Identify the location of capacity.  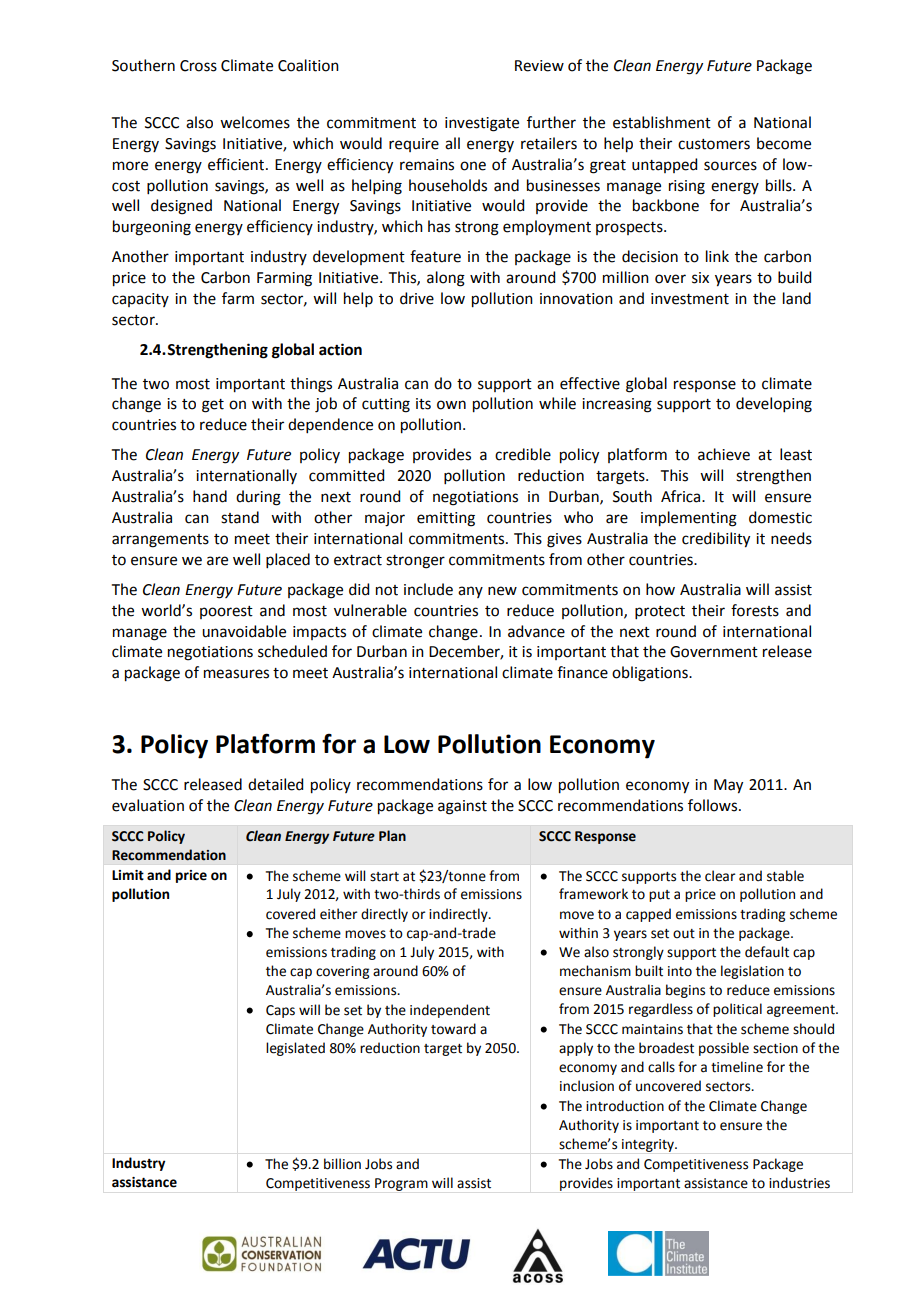
(140, 300).
